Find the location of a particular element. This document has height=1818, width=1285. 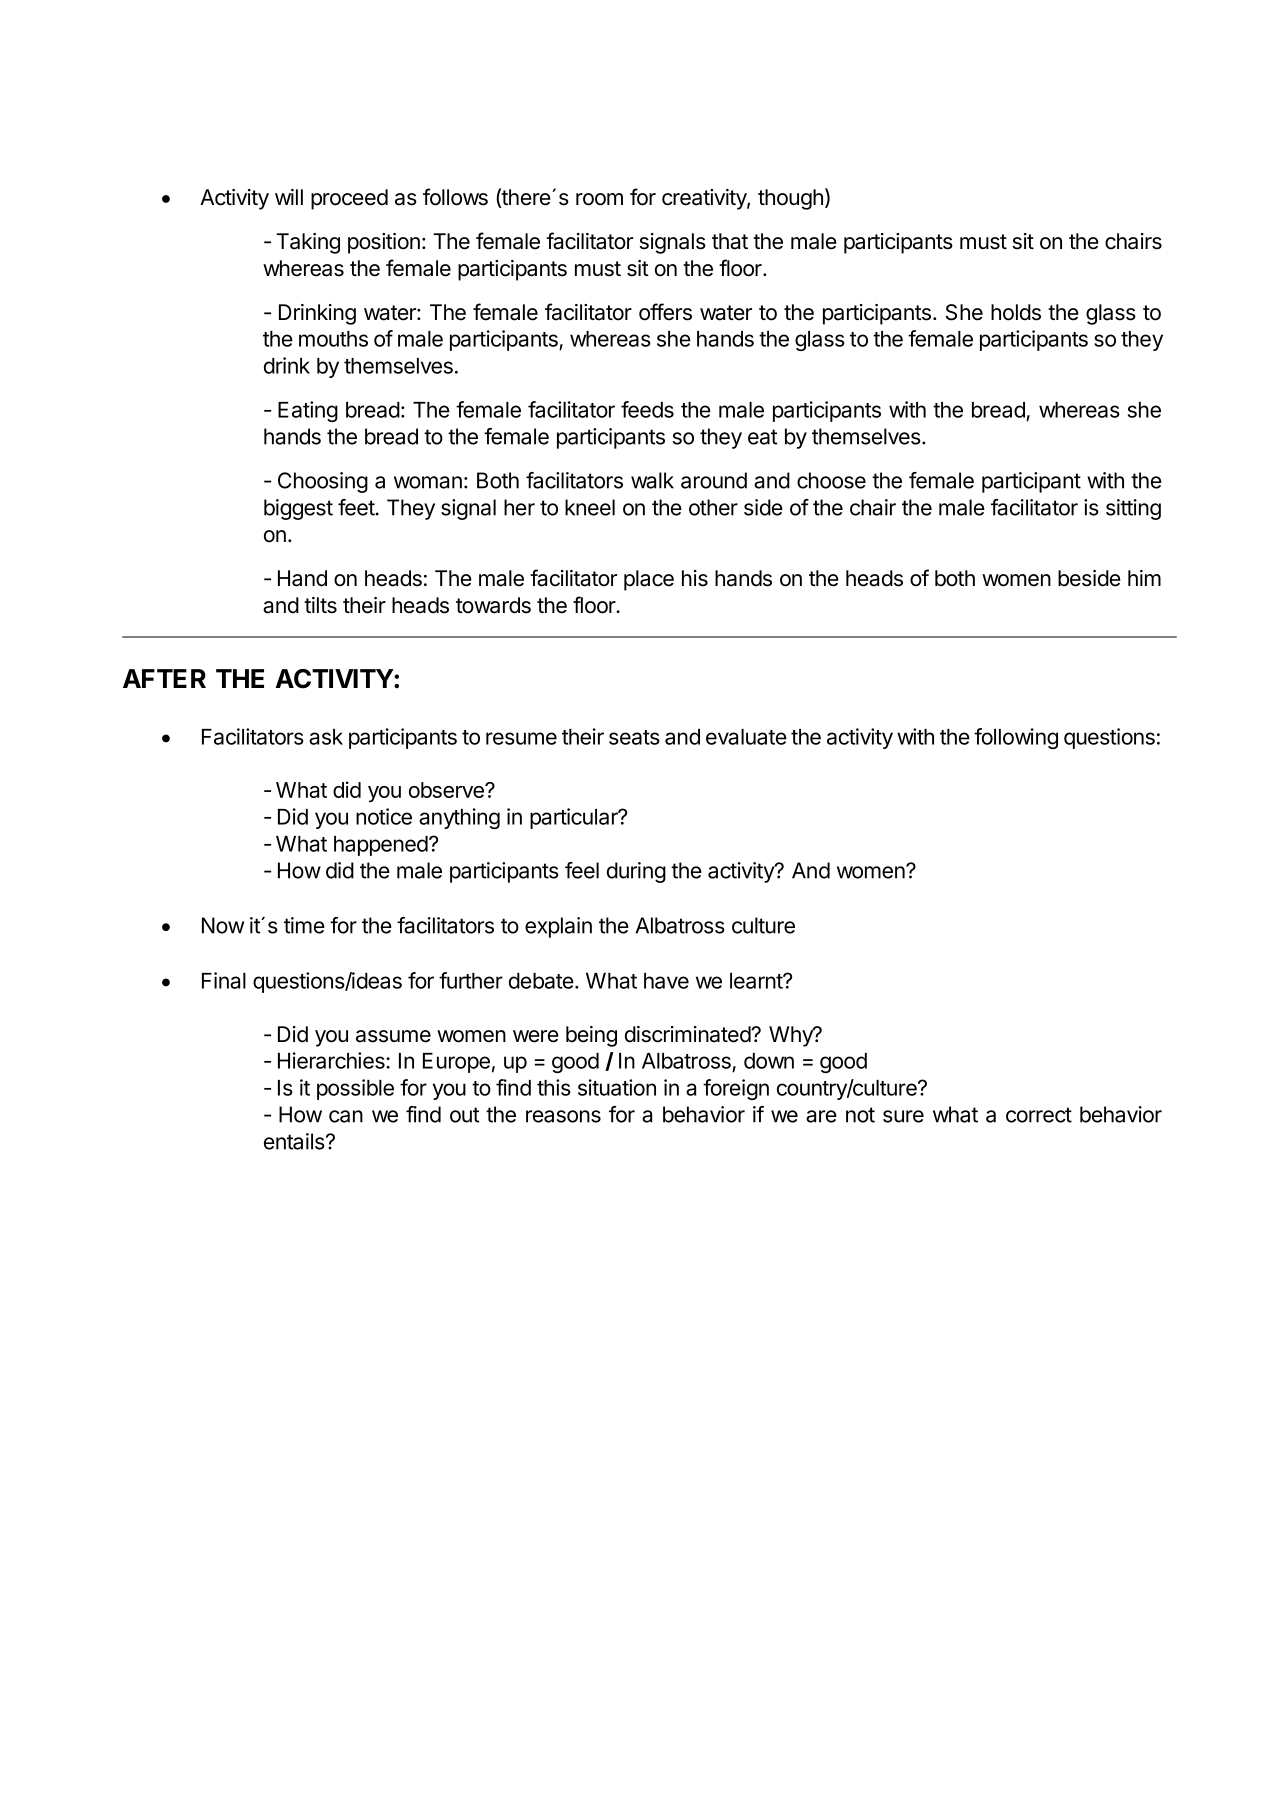

room is located at coordinates (599, 199).
